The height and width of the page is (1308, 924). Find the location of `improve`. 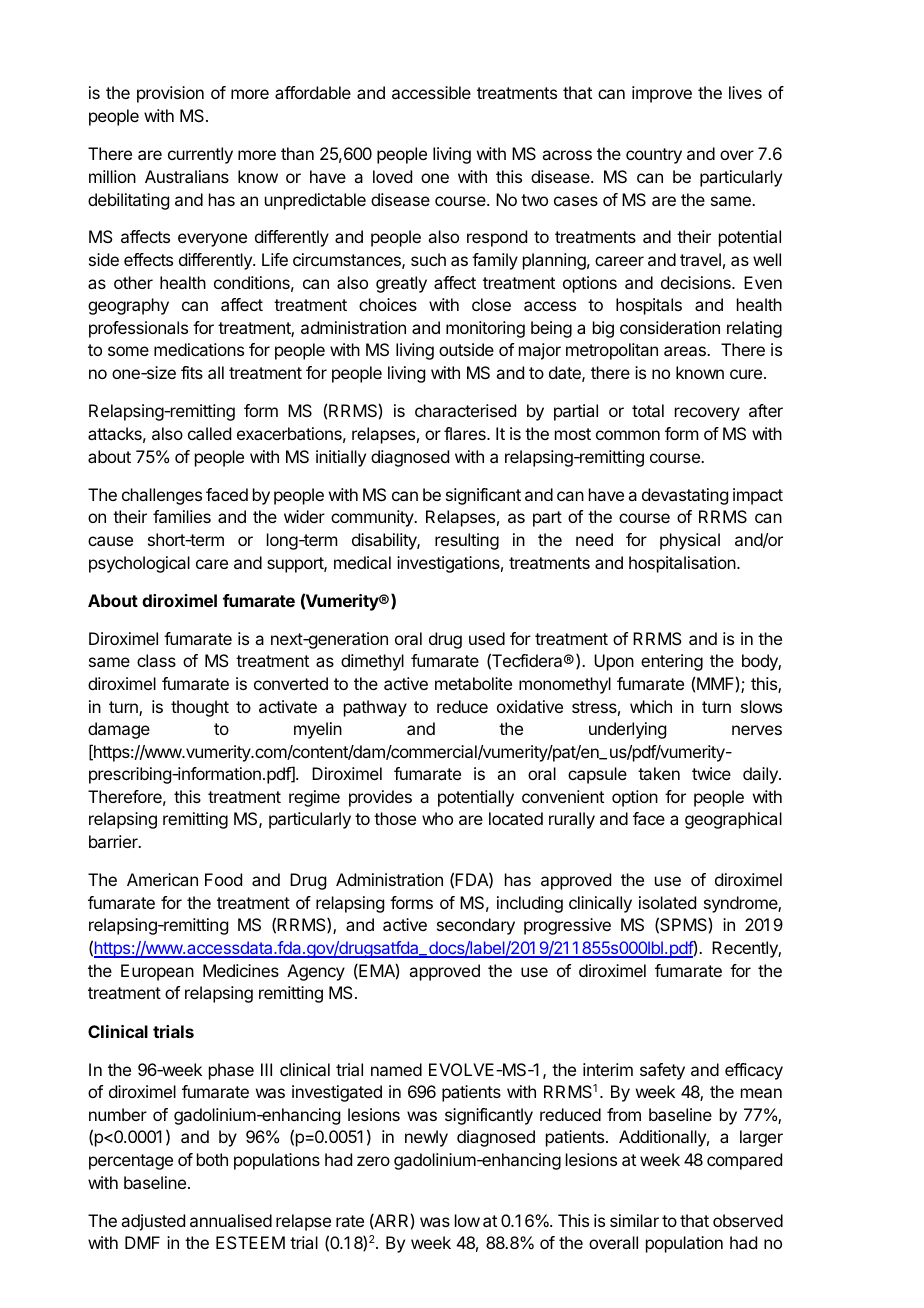

improve is located at coordinates (662, 94).
